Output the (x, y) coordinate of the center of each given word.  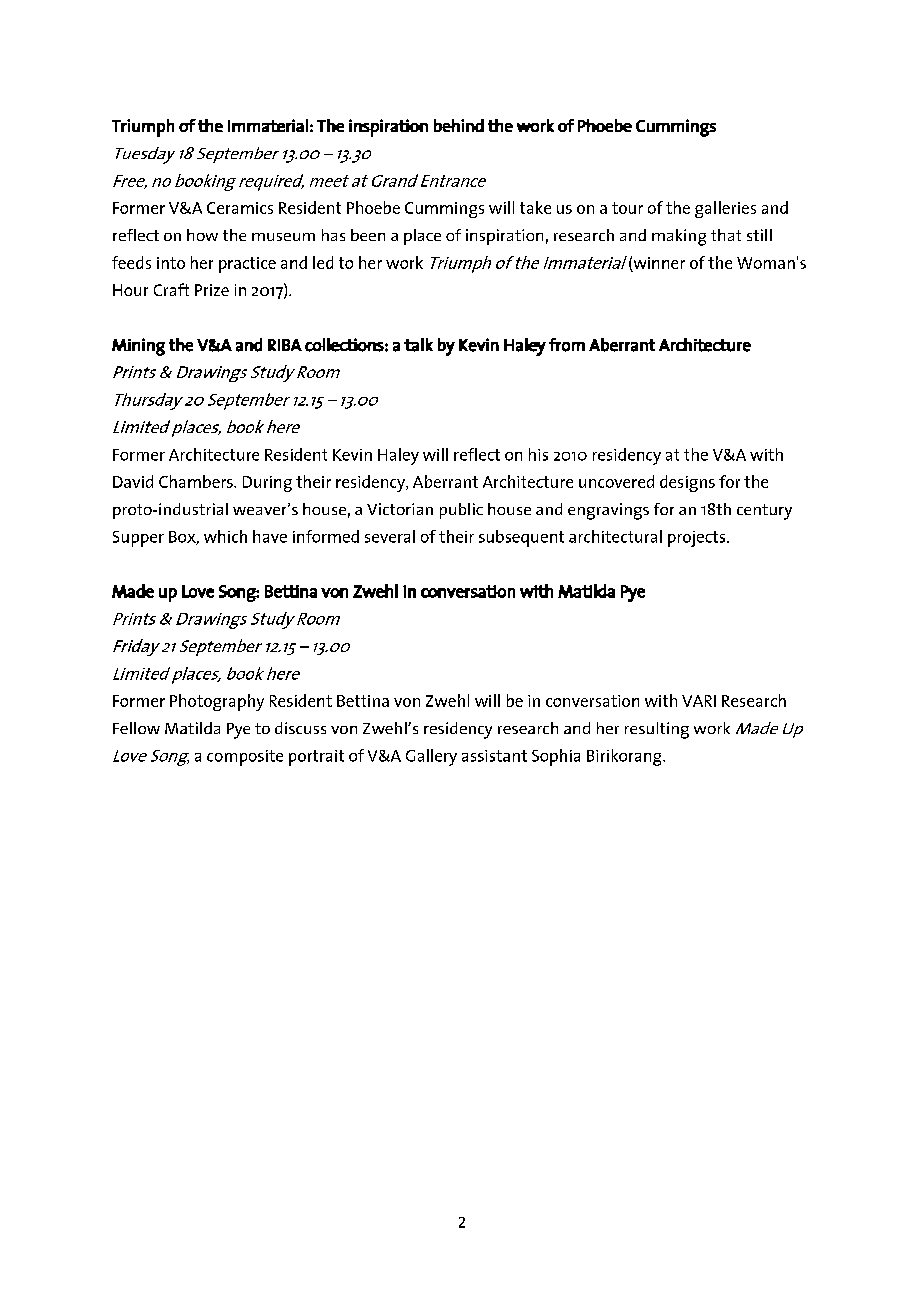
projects (698, 539)
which (225, 536)
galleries (725, 209)
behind (459, 125)
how (202, 235)
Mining (138, 347)
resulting (657, 730)
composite (245, 758)
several (390, 536)
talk (418, 345)
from (567, 345)
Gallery (431, 757)
